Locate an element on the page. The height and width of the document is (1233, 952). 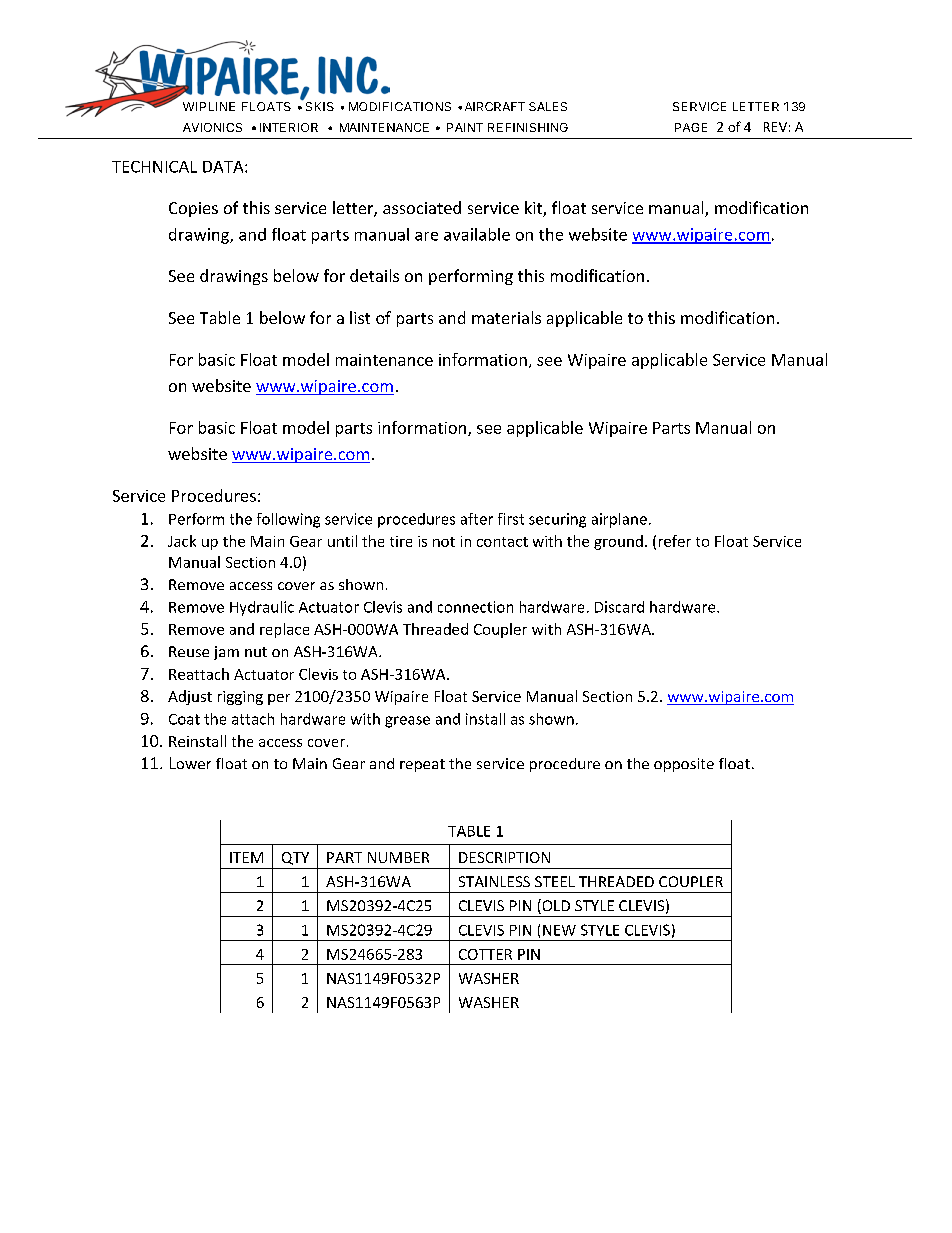
after is located at coordinates (477, 519).
